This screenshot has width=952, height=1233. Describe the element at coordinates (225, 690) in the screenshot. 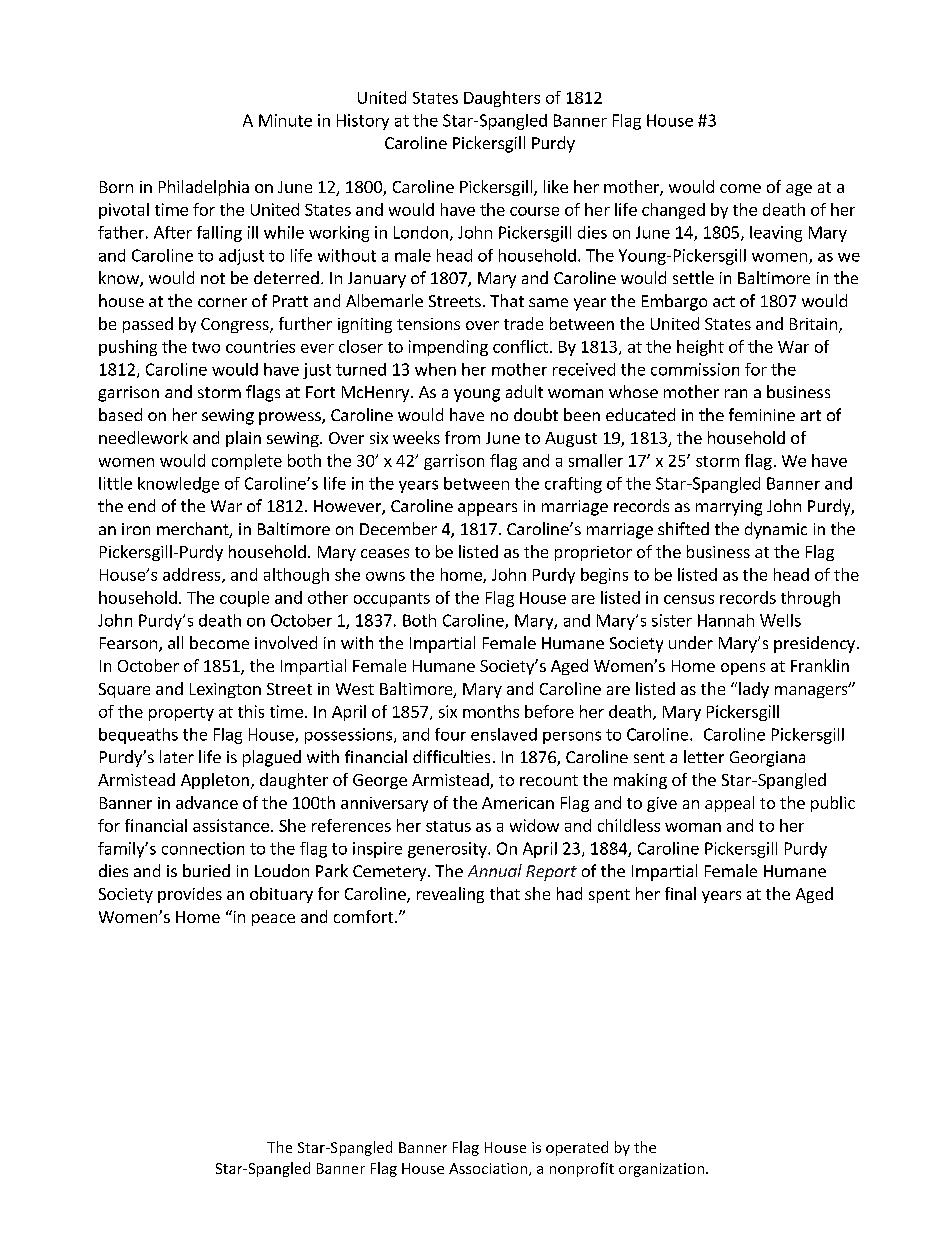

I see `Lexington` at that location.
